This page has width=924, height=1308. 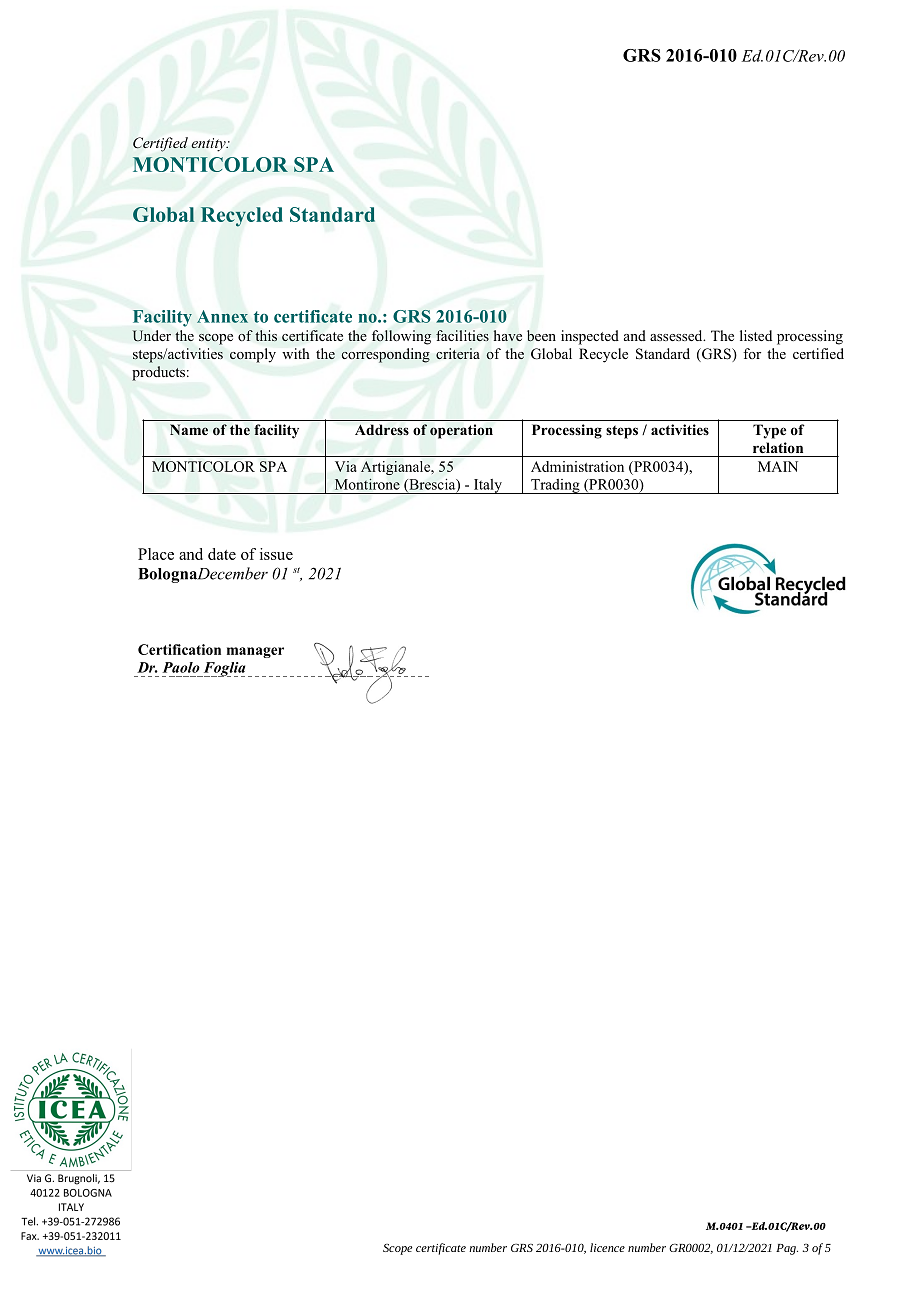 I want to click on assessed, so click(x=677, y=335).
